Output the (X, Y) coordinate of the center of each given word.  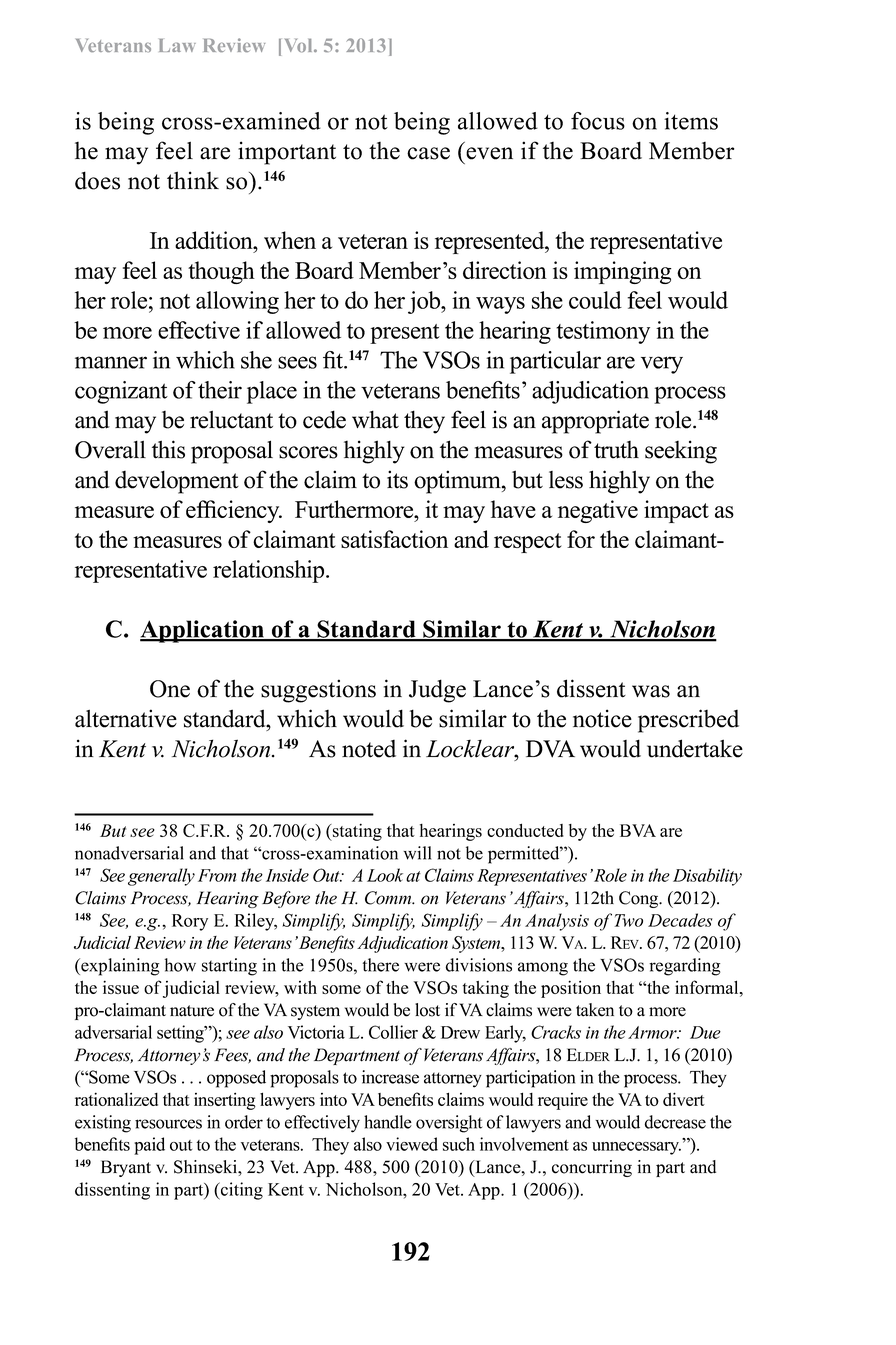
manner (111, 362)
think (193, 180)
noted (369, 749)
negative (598, 511)
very (662, 365)
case (428, 153)
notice (602, 718)
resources (168, 1124)
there (381, 965)
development (177, 482)
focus (598, 121)
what (375, 419)
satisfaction (394, 539)
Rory (190, 922)
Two (629, 920)
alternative (126, 718)
